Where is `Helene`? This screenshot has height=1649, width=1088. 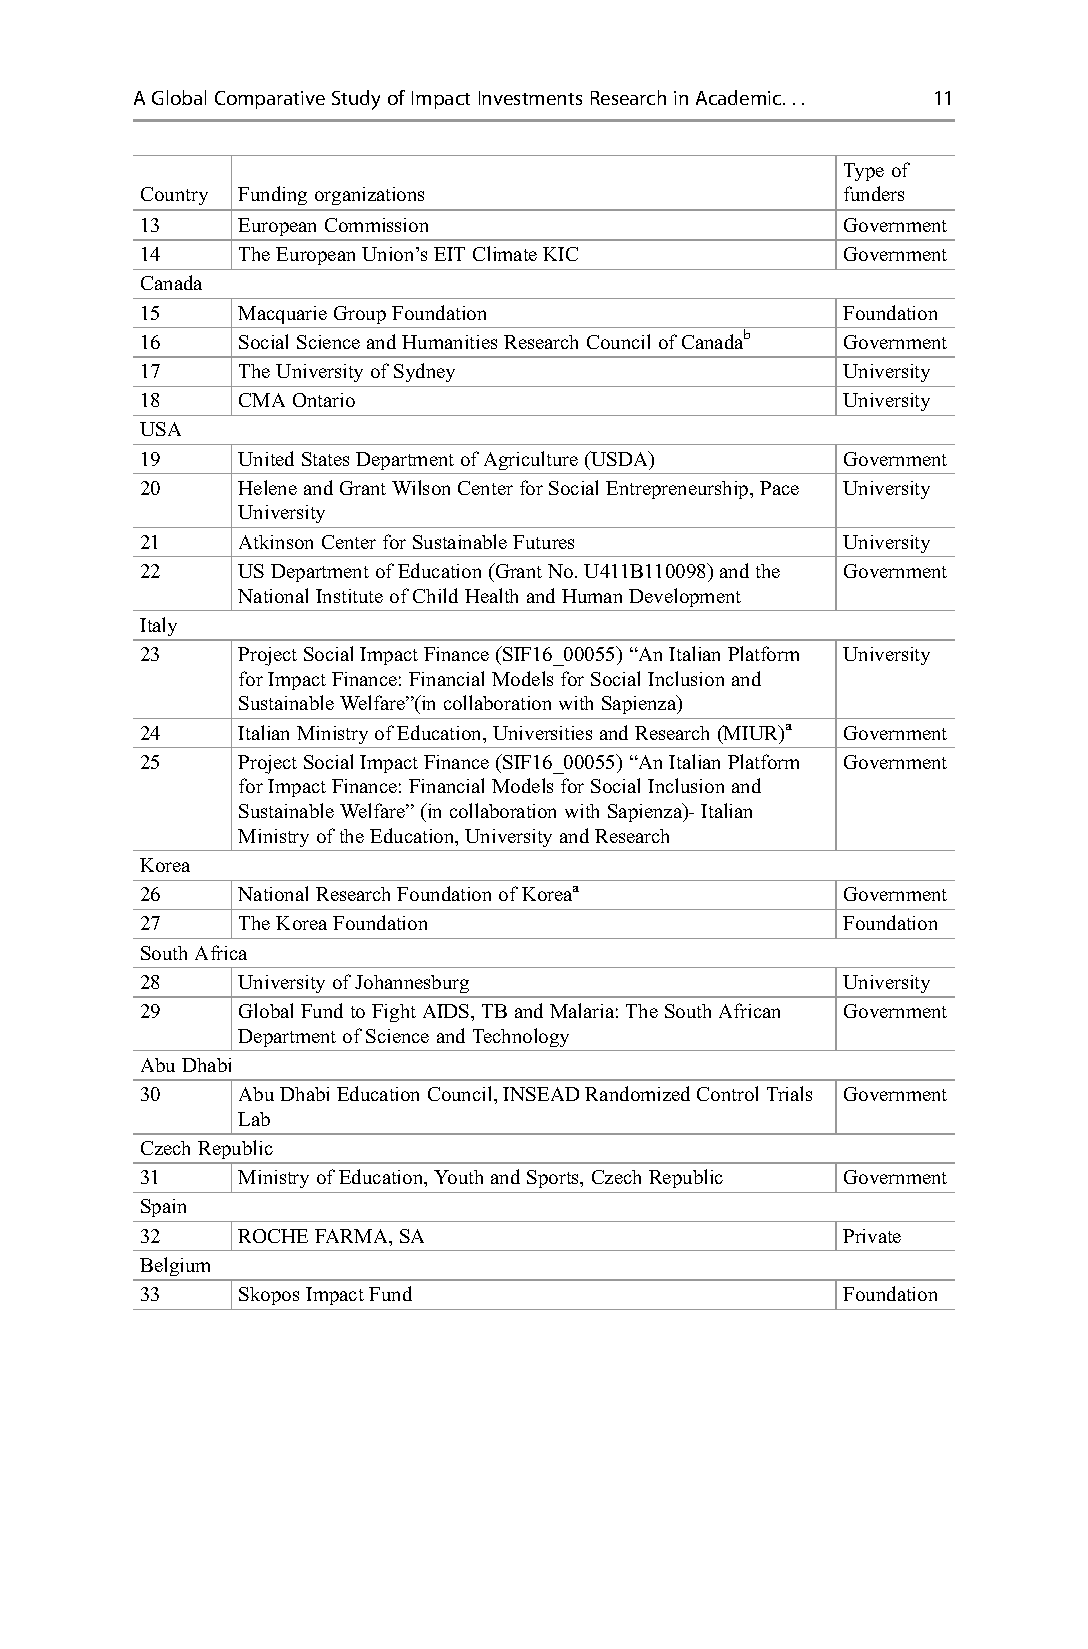
Helene is located at coordinates (267, 487).
